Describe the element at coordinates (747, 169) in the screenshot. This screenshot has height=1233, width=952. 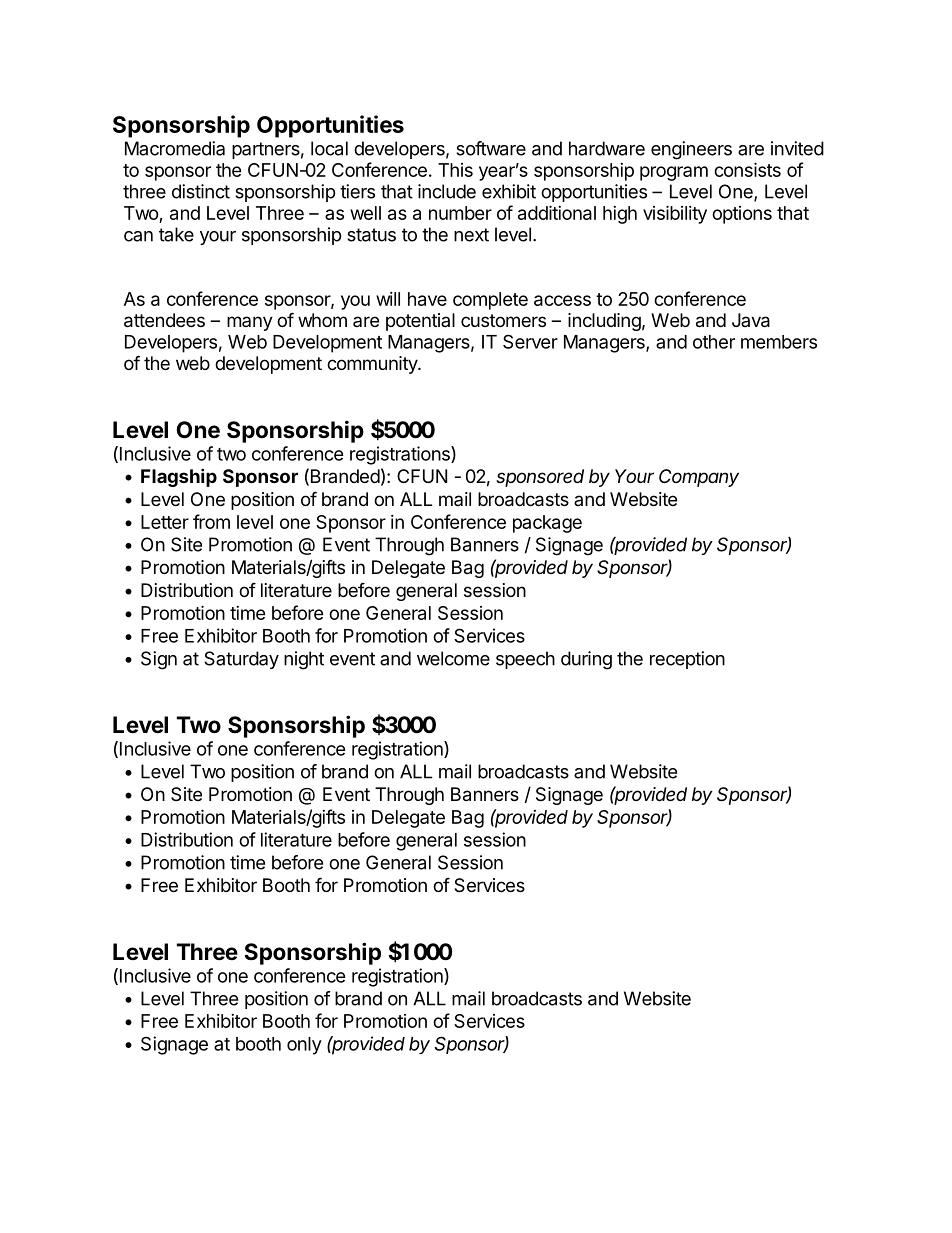
I see `consists` at that location.
